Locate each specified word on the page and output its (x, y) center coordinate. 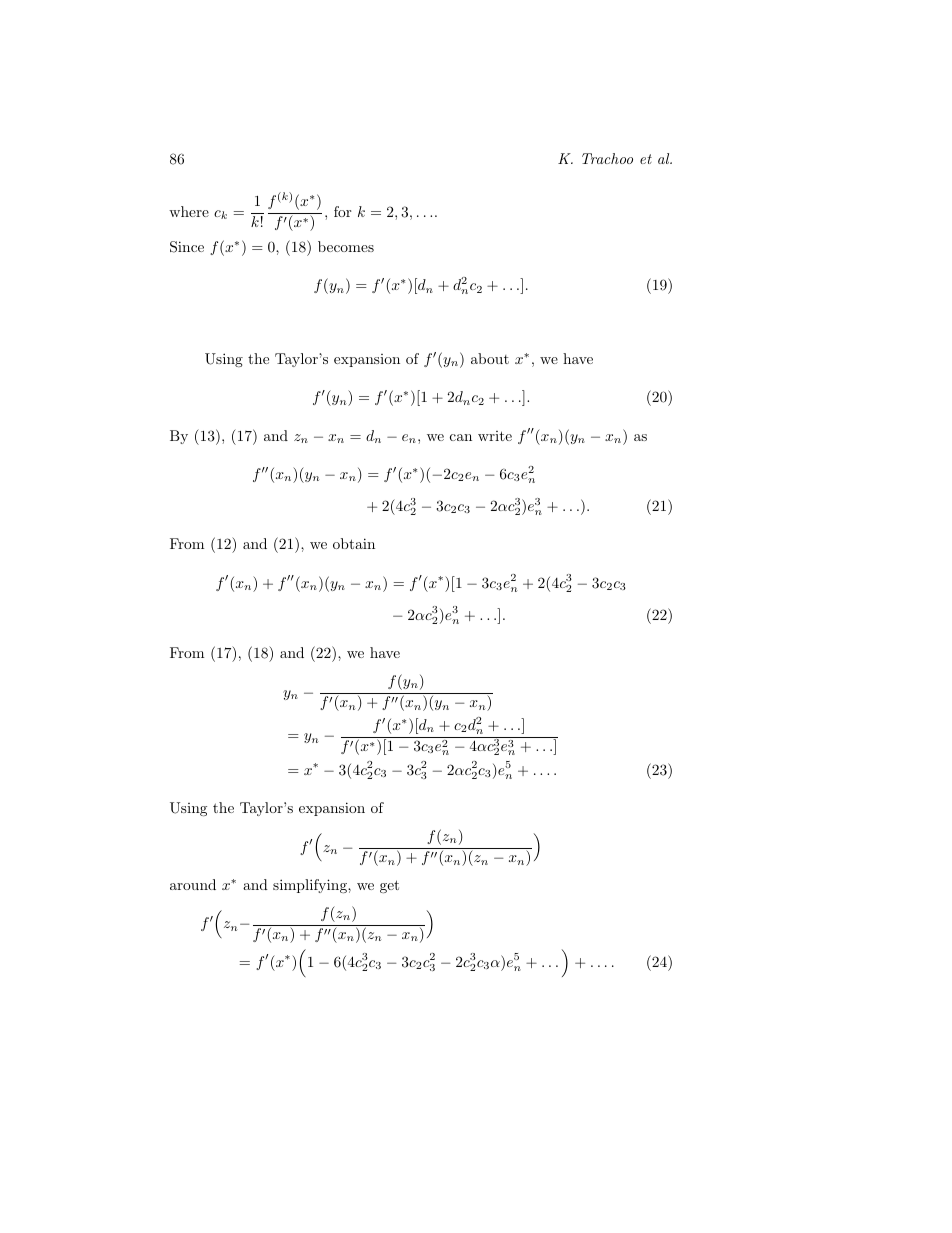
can (461, 437)
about (490, 358)
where (189, 211)
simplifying (311, 886)
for (342, 211)
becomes (346, 246)
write (495, 436)
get (389, 886)
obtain (354, 543)
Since (187, 247)
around (193, 884)
